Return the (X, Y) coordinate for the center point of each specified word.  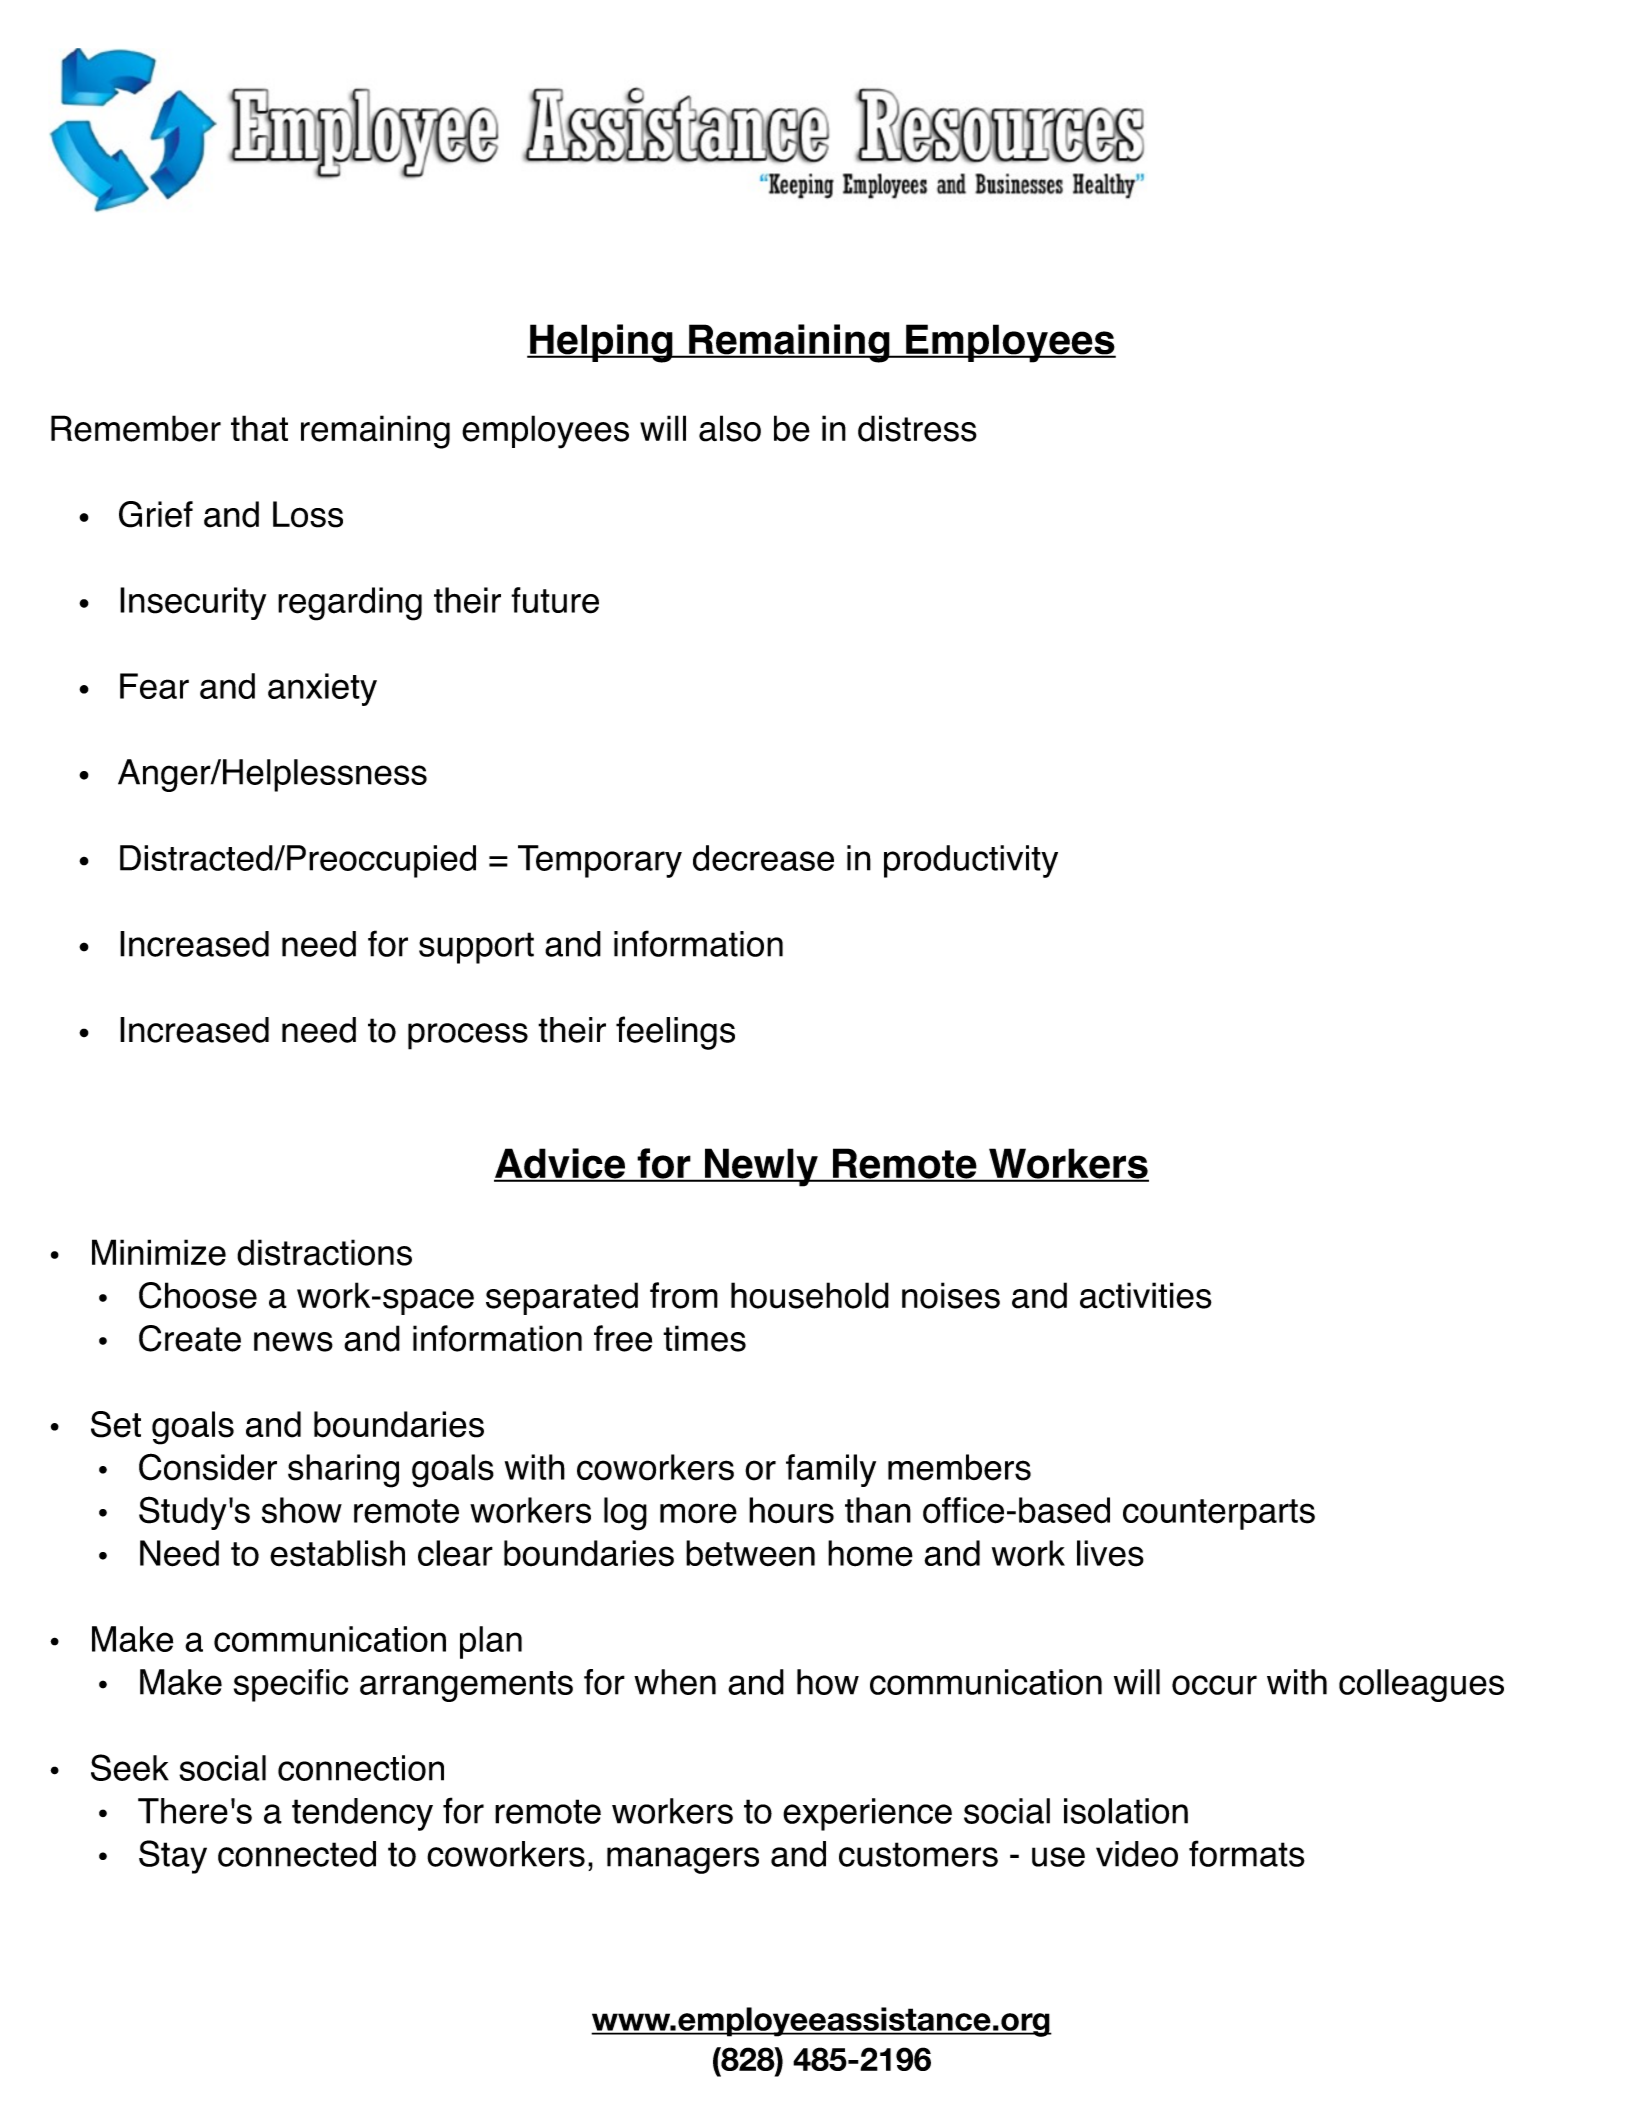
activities (1146, 1295)
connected (297, 1854)
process (468, 1036)
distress (917, 428)
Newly (761, 1167)
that (259, 428)
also (730, 428)
